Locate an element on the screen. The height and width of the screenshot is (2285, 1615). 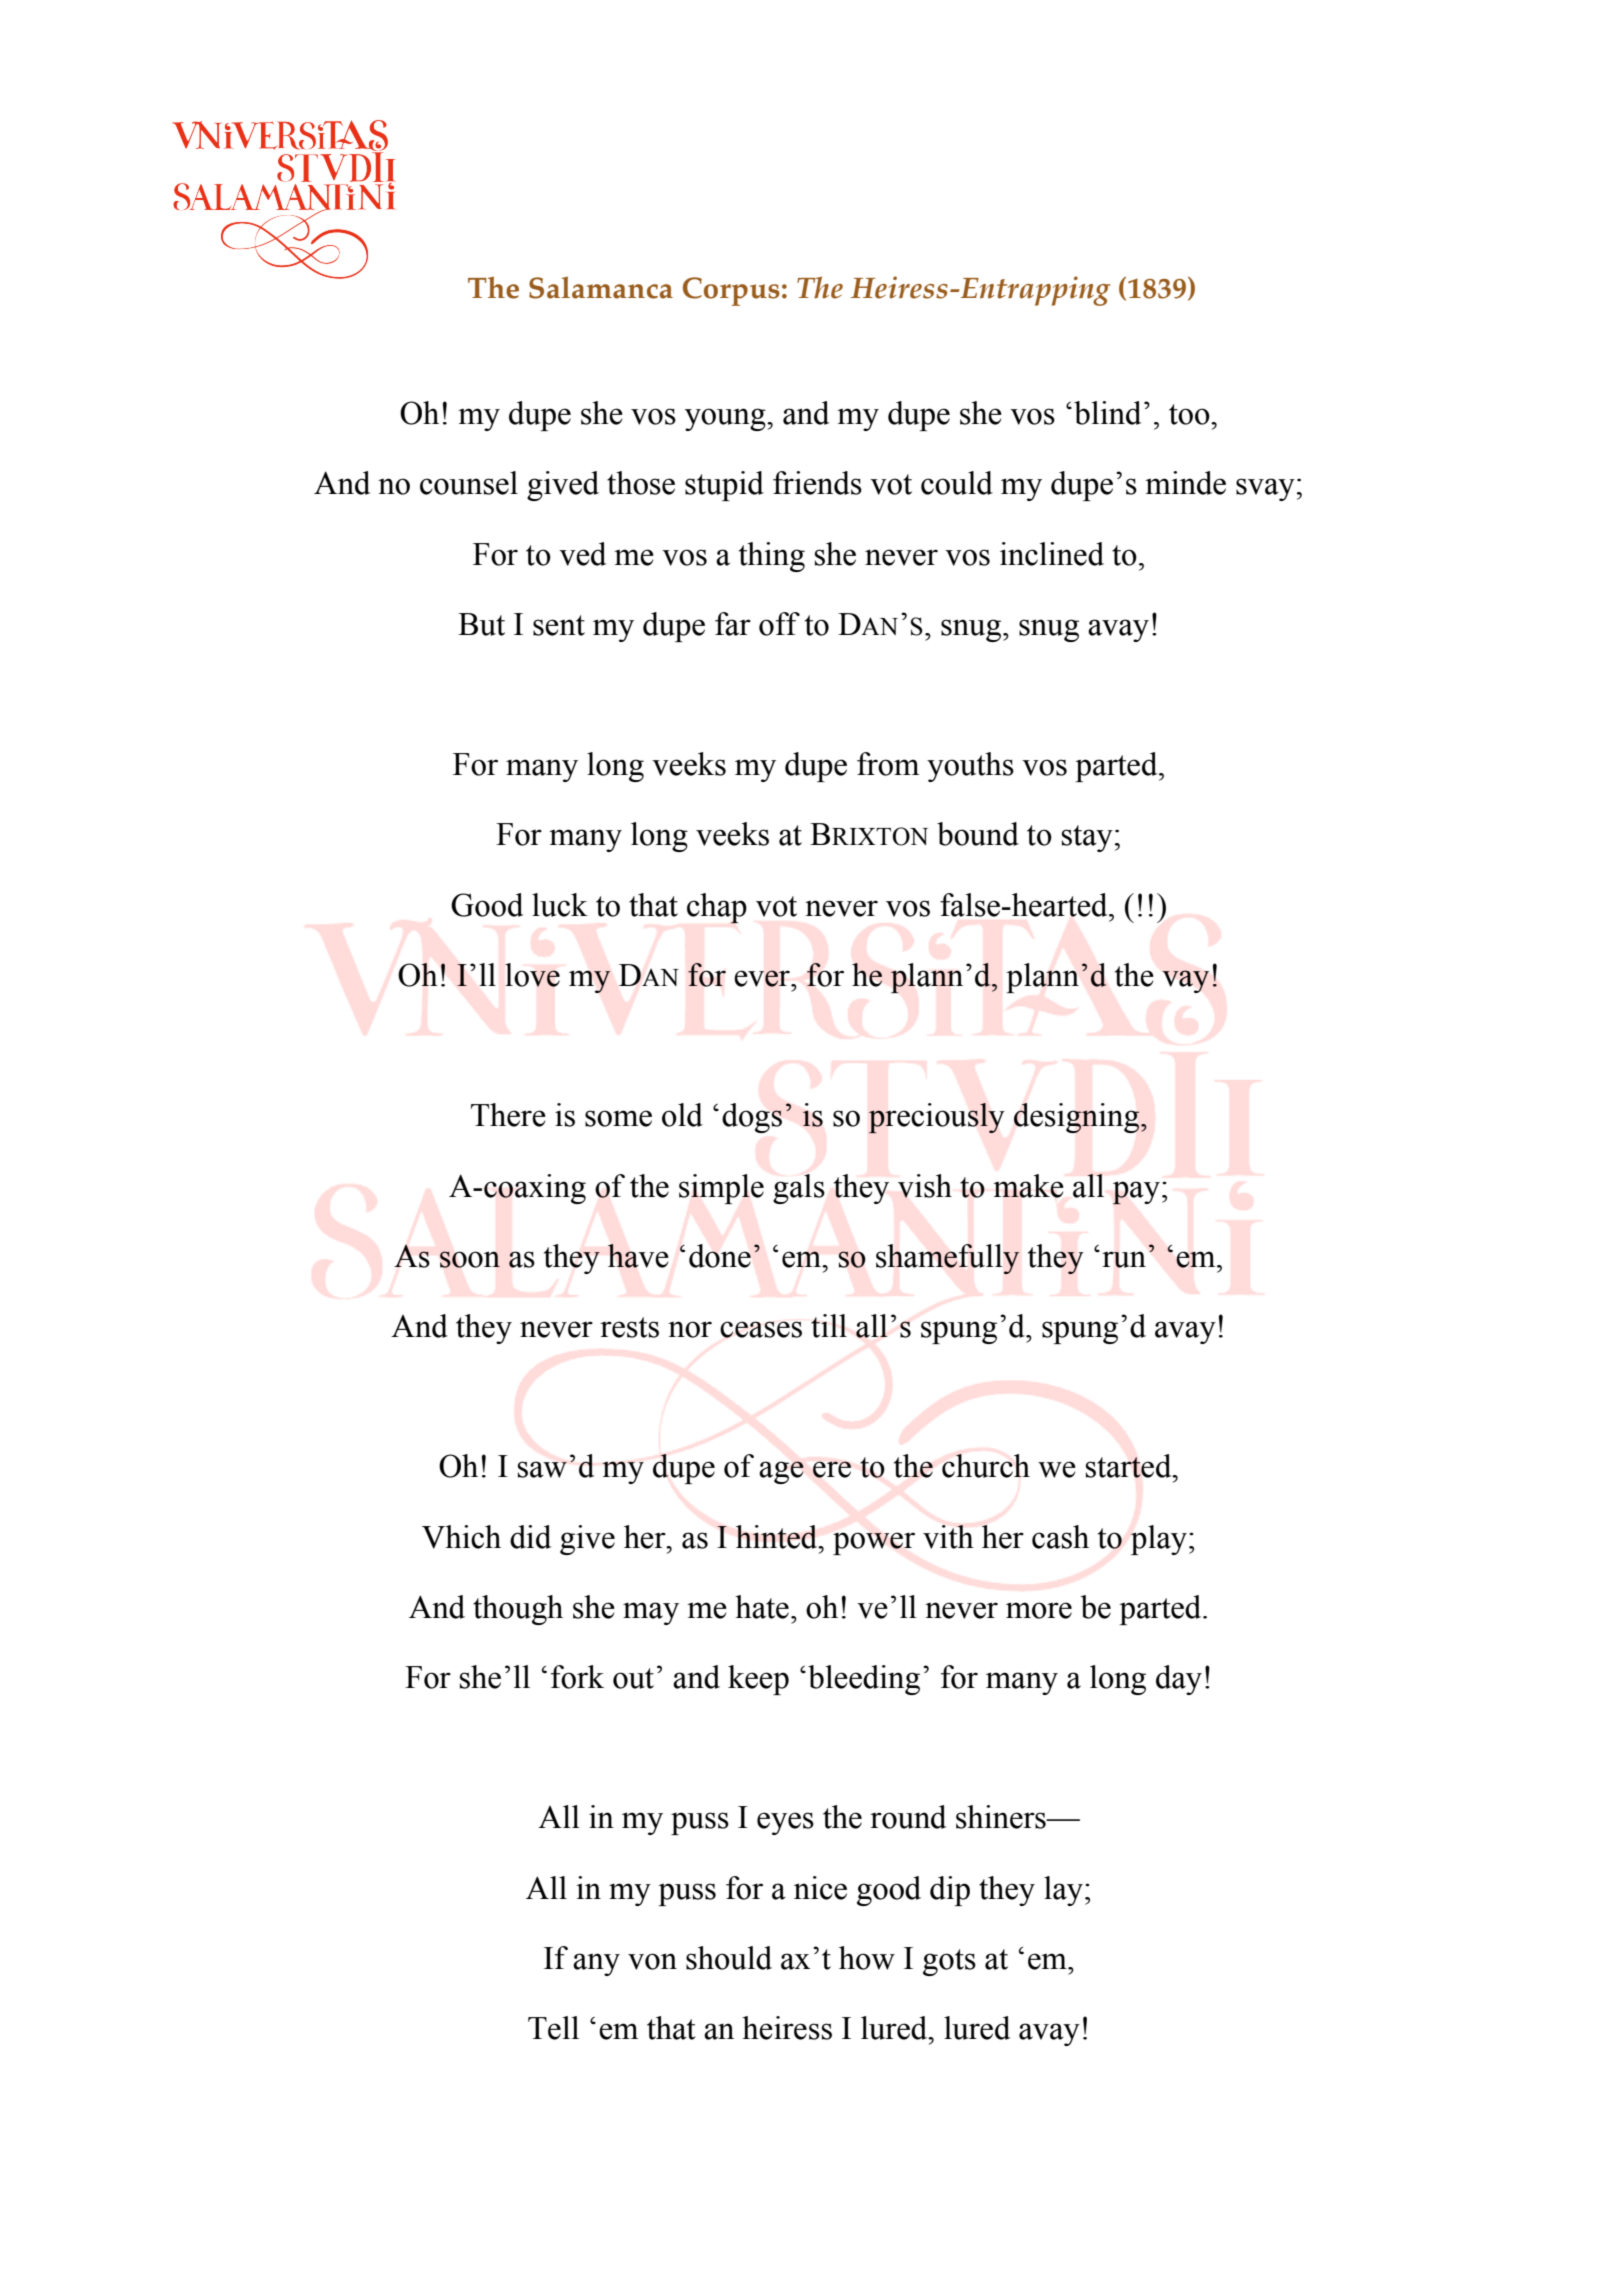
cash is located at coordinates (1060, 1537).
